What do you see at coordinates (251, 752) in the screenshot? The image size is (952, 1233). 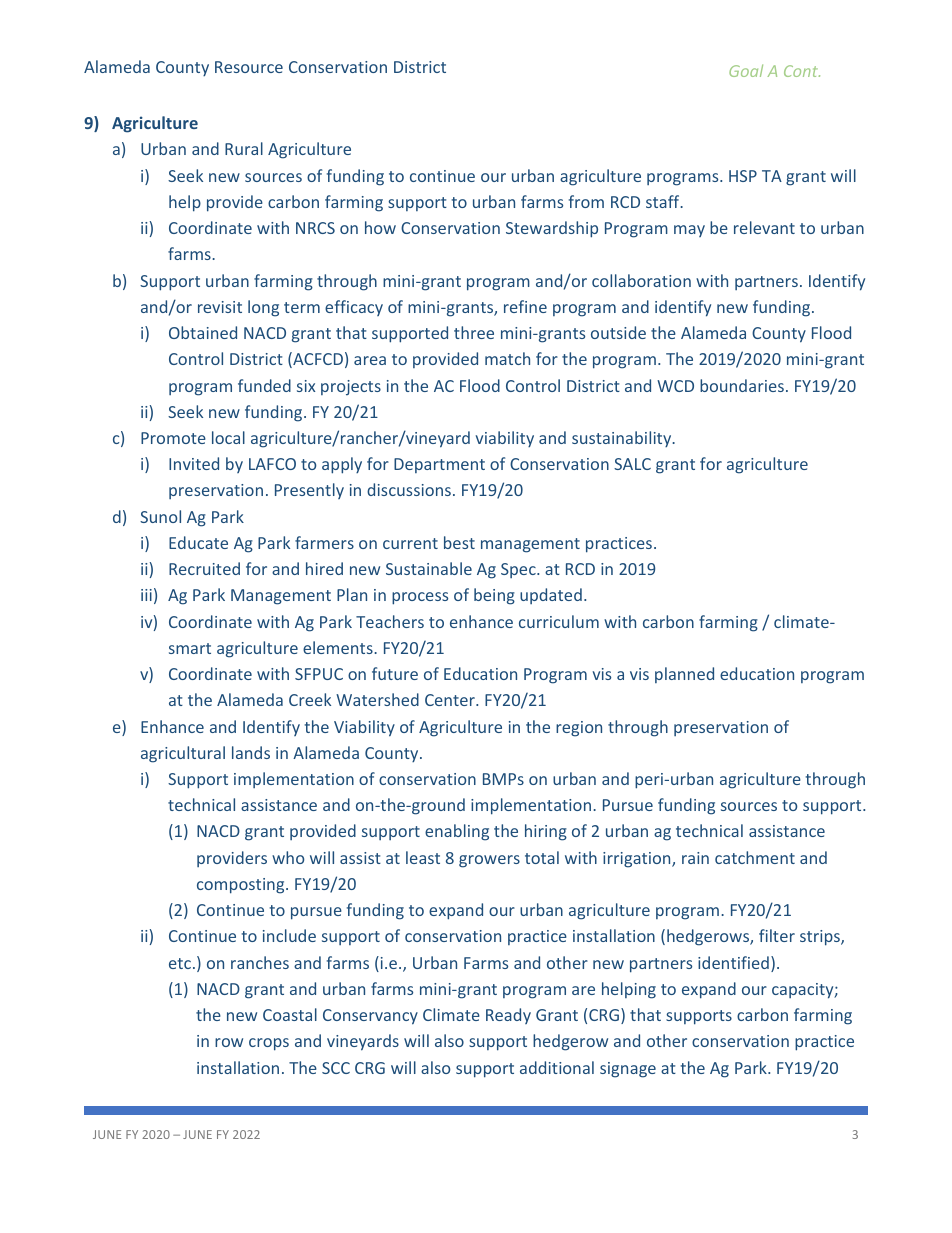 I see `lands` at bounding box center [251, 752].
